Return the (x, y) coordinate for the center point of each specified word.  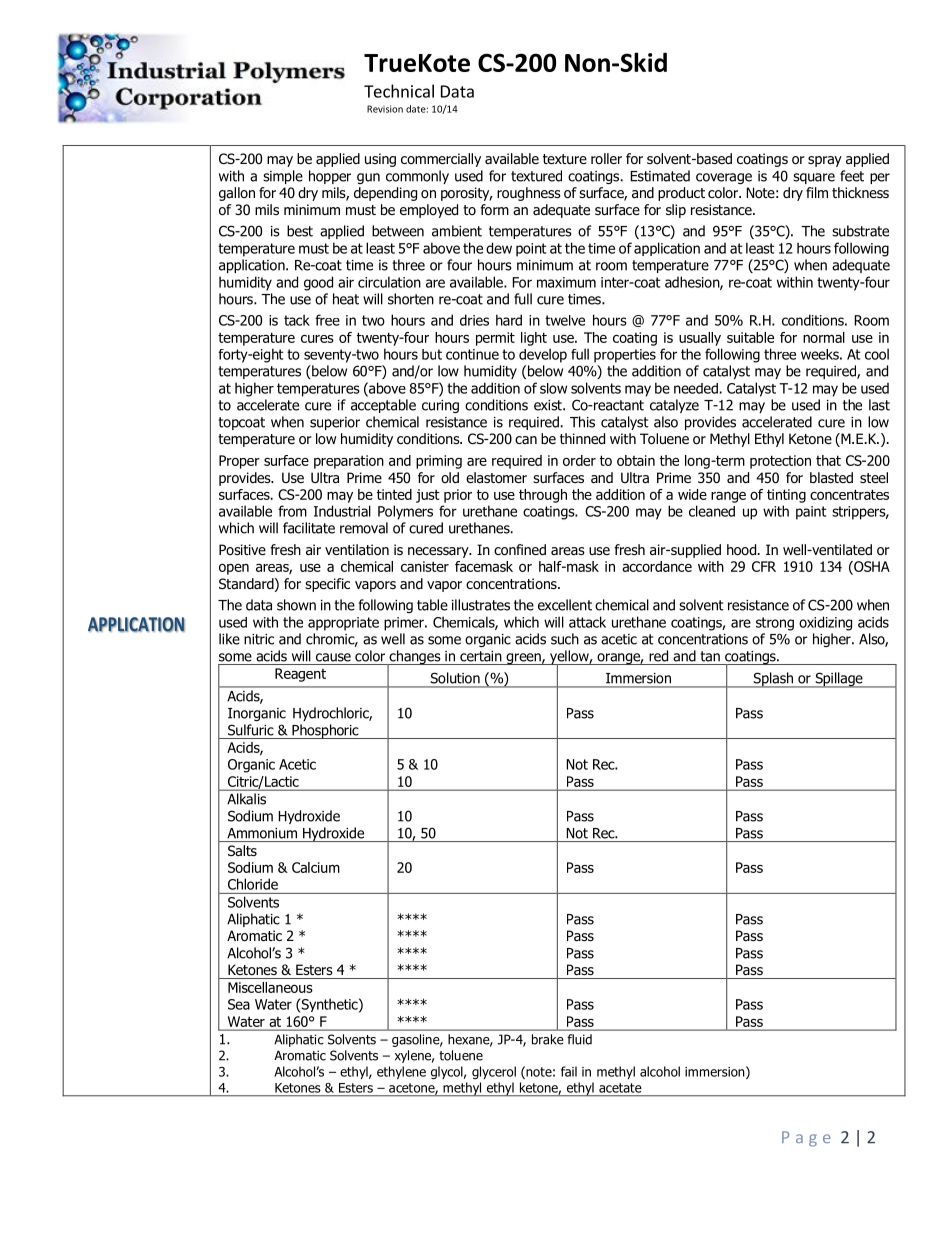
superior (335, 423)
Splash (773, 680)
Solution (455, 678)
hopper (330, 177)
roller (606, 158)
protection (780, 462)
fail (569, 1071)
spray (825, 161)
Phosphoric (325, 731)
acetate (620, 1088)
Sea (239, 1004)
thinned (582, 439)
